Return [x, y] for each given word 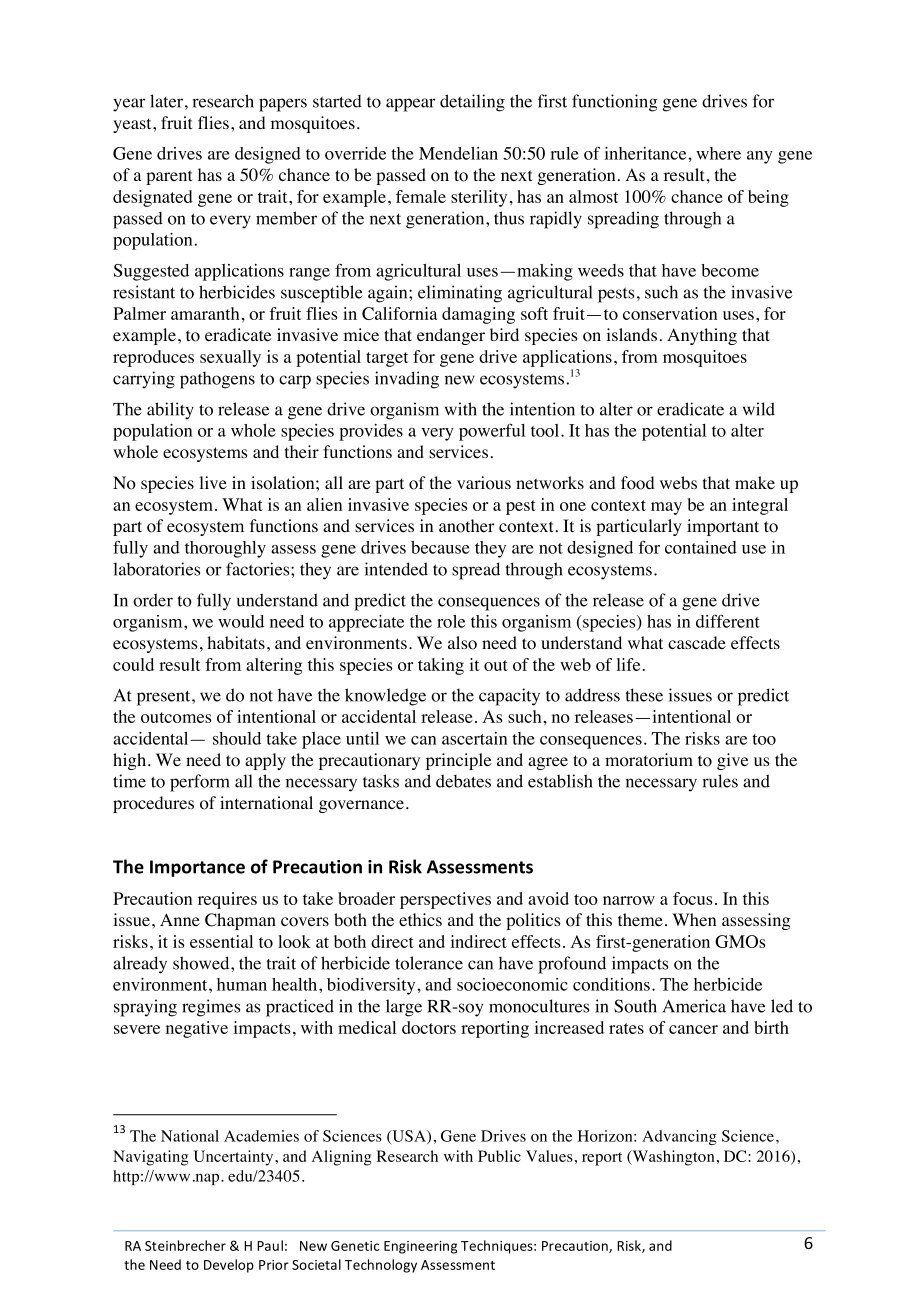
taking [441, 666]
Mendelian [458, 153]
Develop [229, 1266]
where [718, 153]
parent [169, 177]
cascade [697, 643]
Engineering [420, 1247]
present [165, 698]
